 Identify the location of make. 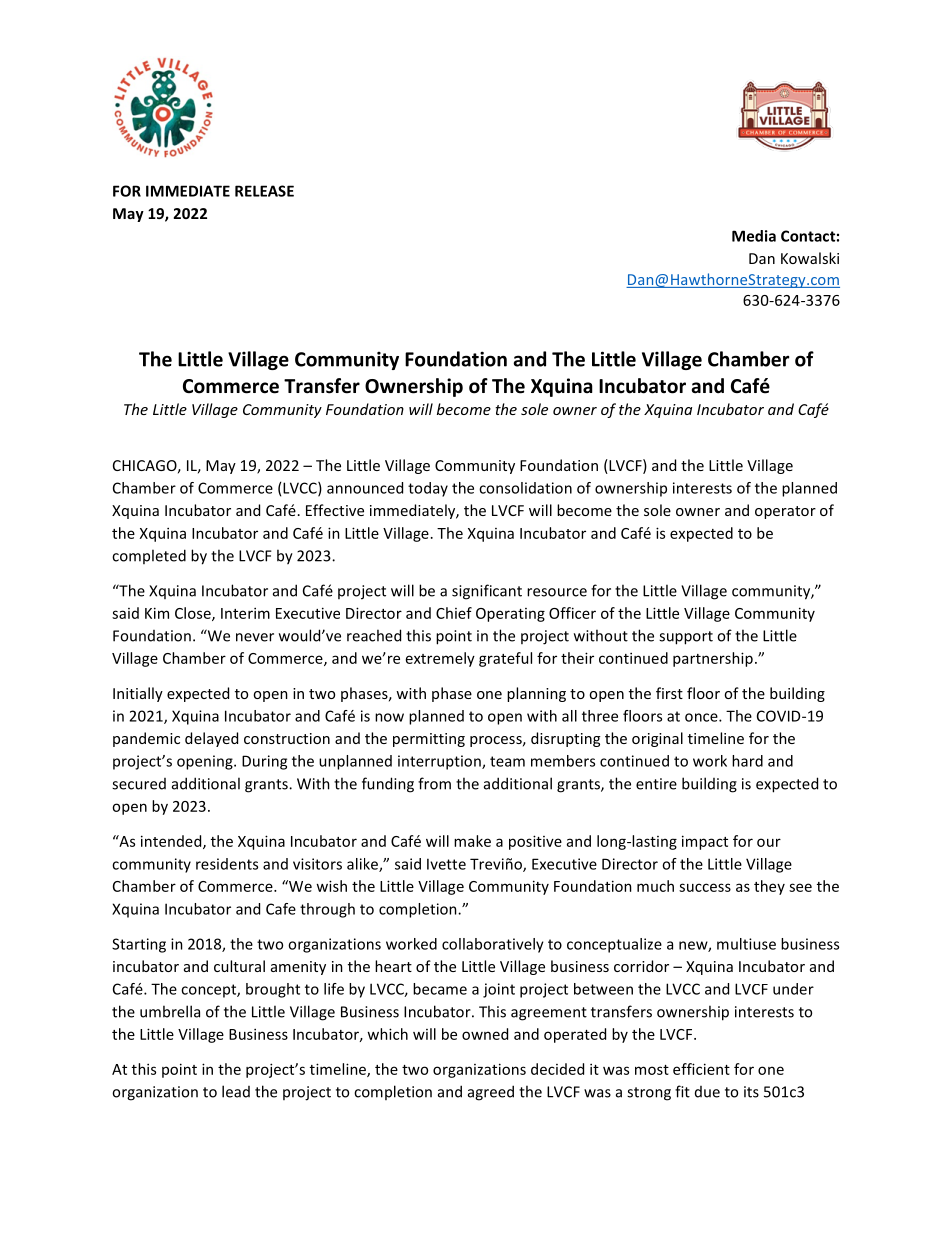
(472, 841).
